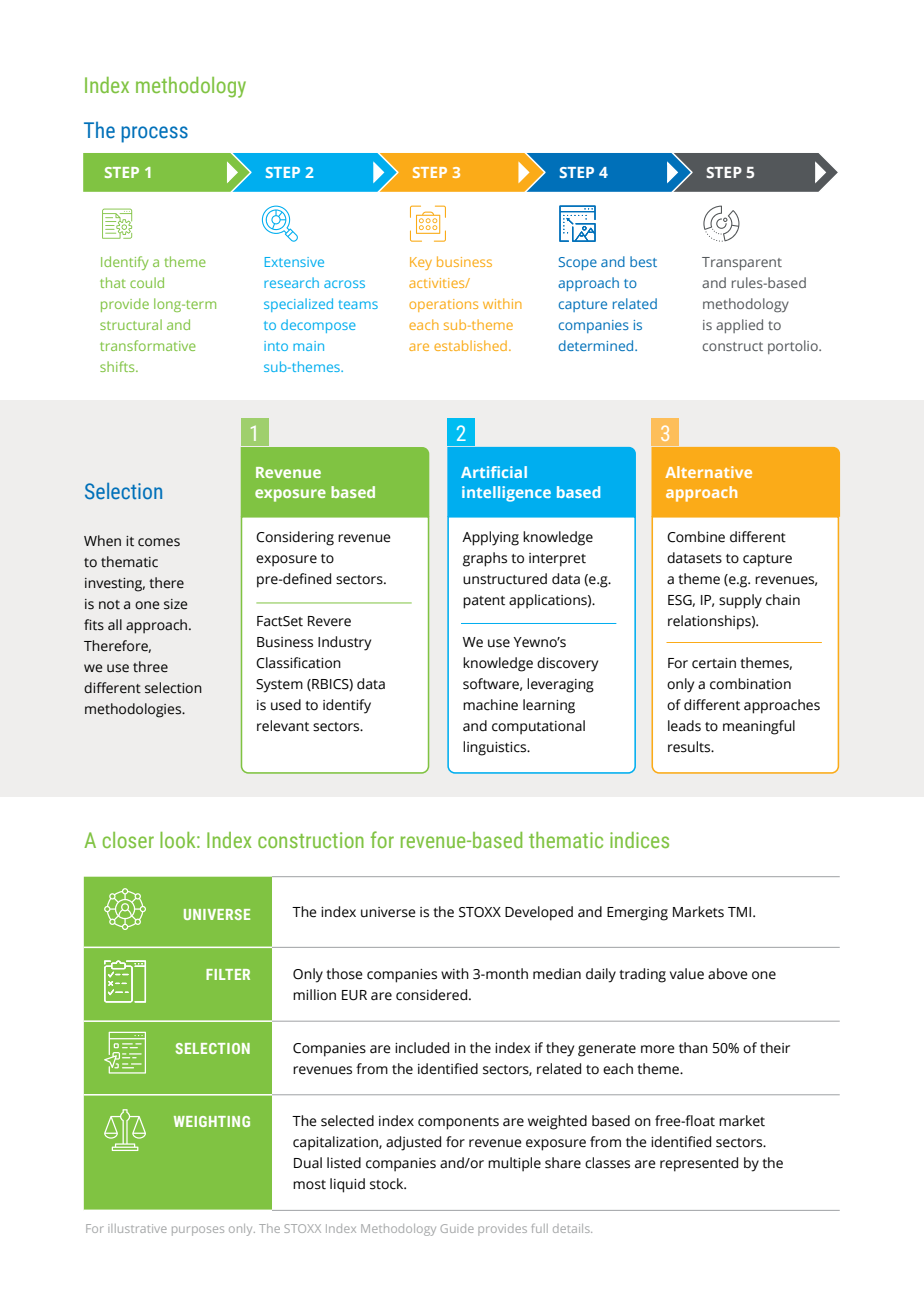  I want to click on Applying, so click(490, 538).
